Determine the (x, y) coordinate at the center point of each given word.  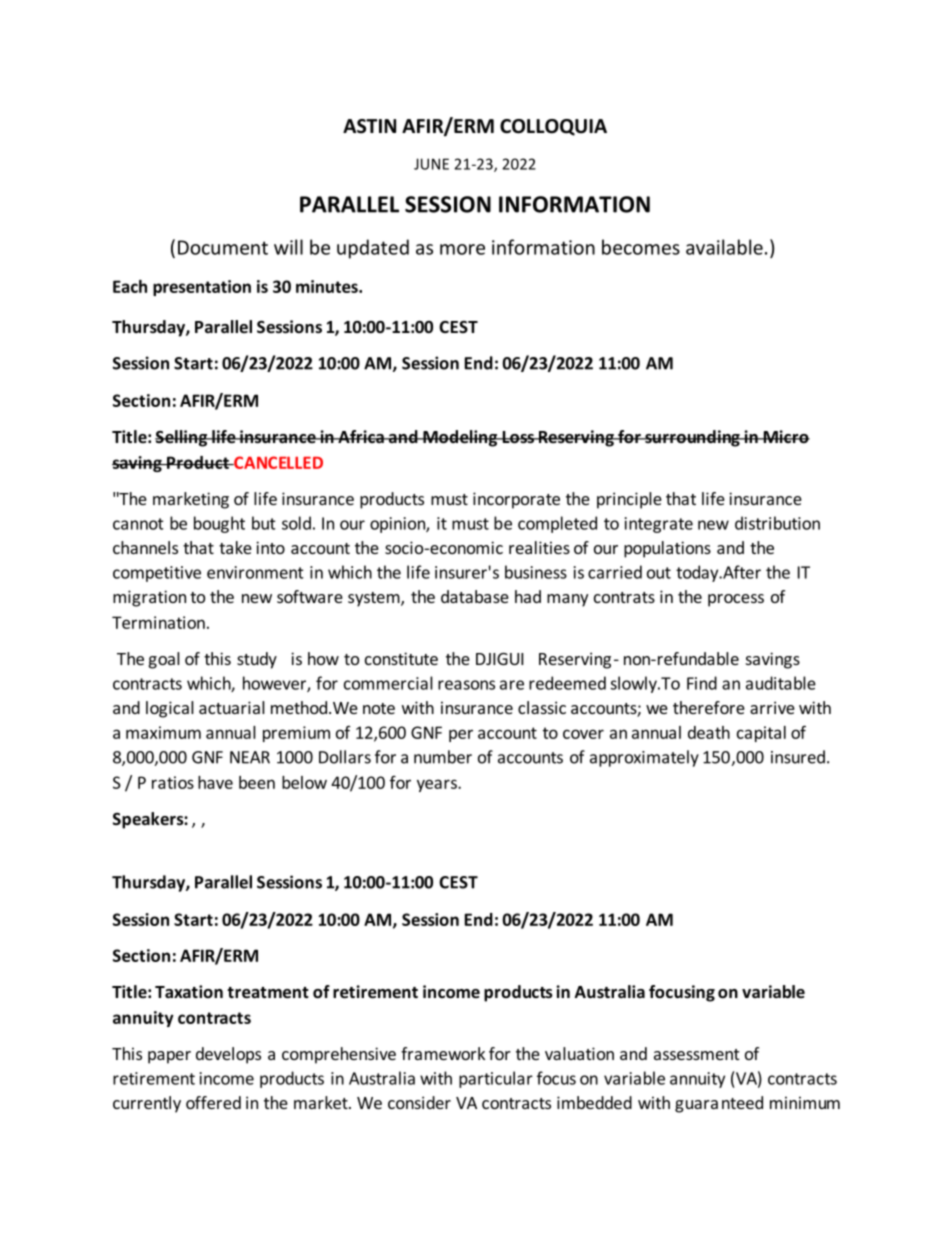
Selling (182, 438)
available (724, 247)
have (215, 782)
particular (496, 1079)
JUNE (431, 164)
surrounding (692, 438)
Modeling (460, 438)
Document (223, 247)
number (443, 757)
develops (228, 1055)
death (709, 732)
